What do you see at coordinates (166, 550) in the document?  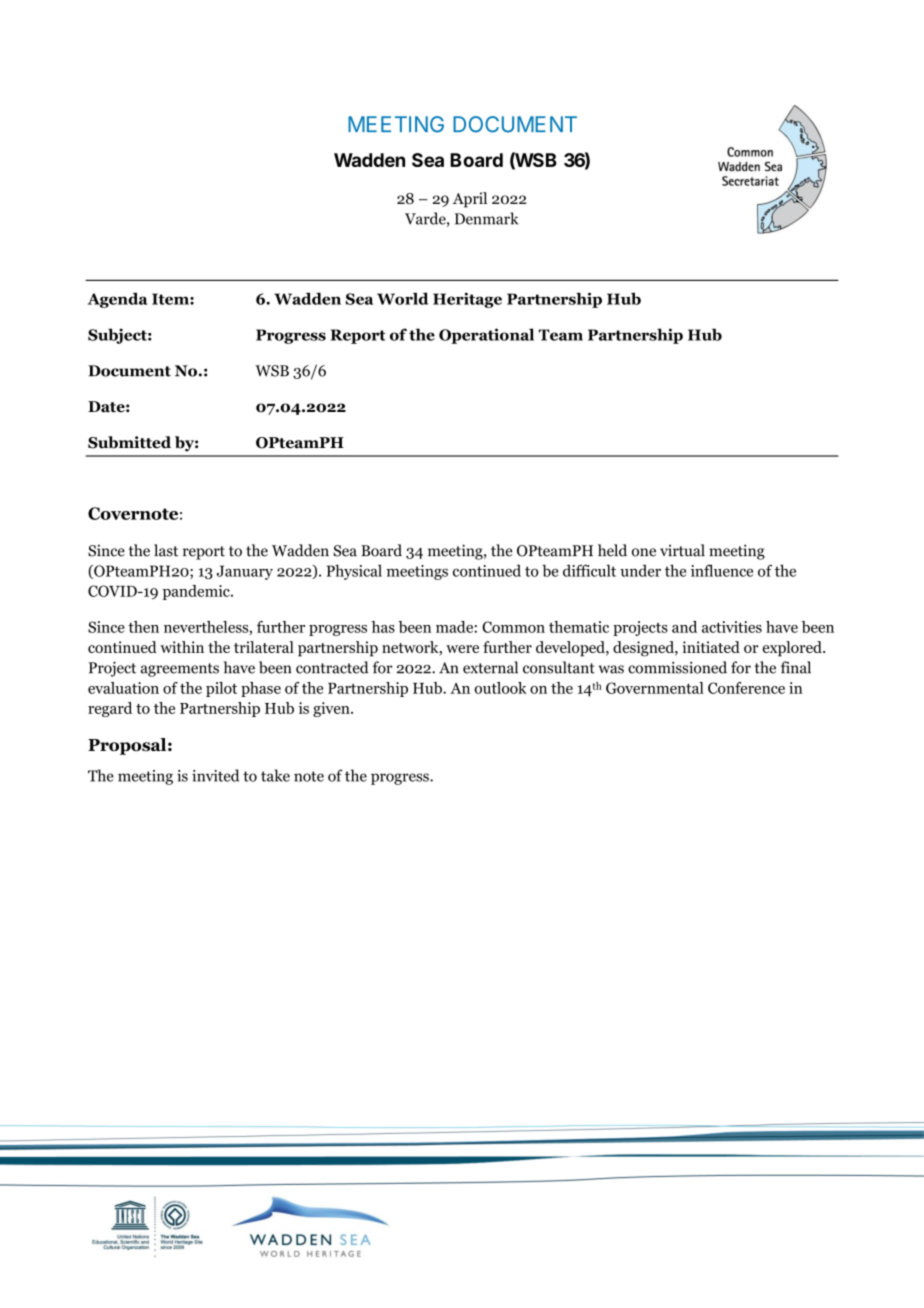 I see `last` at bounding box center [166, 550].
